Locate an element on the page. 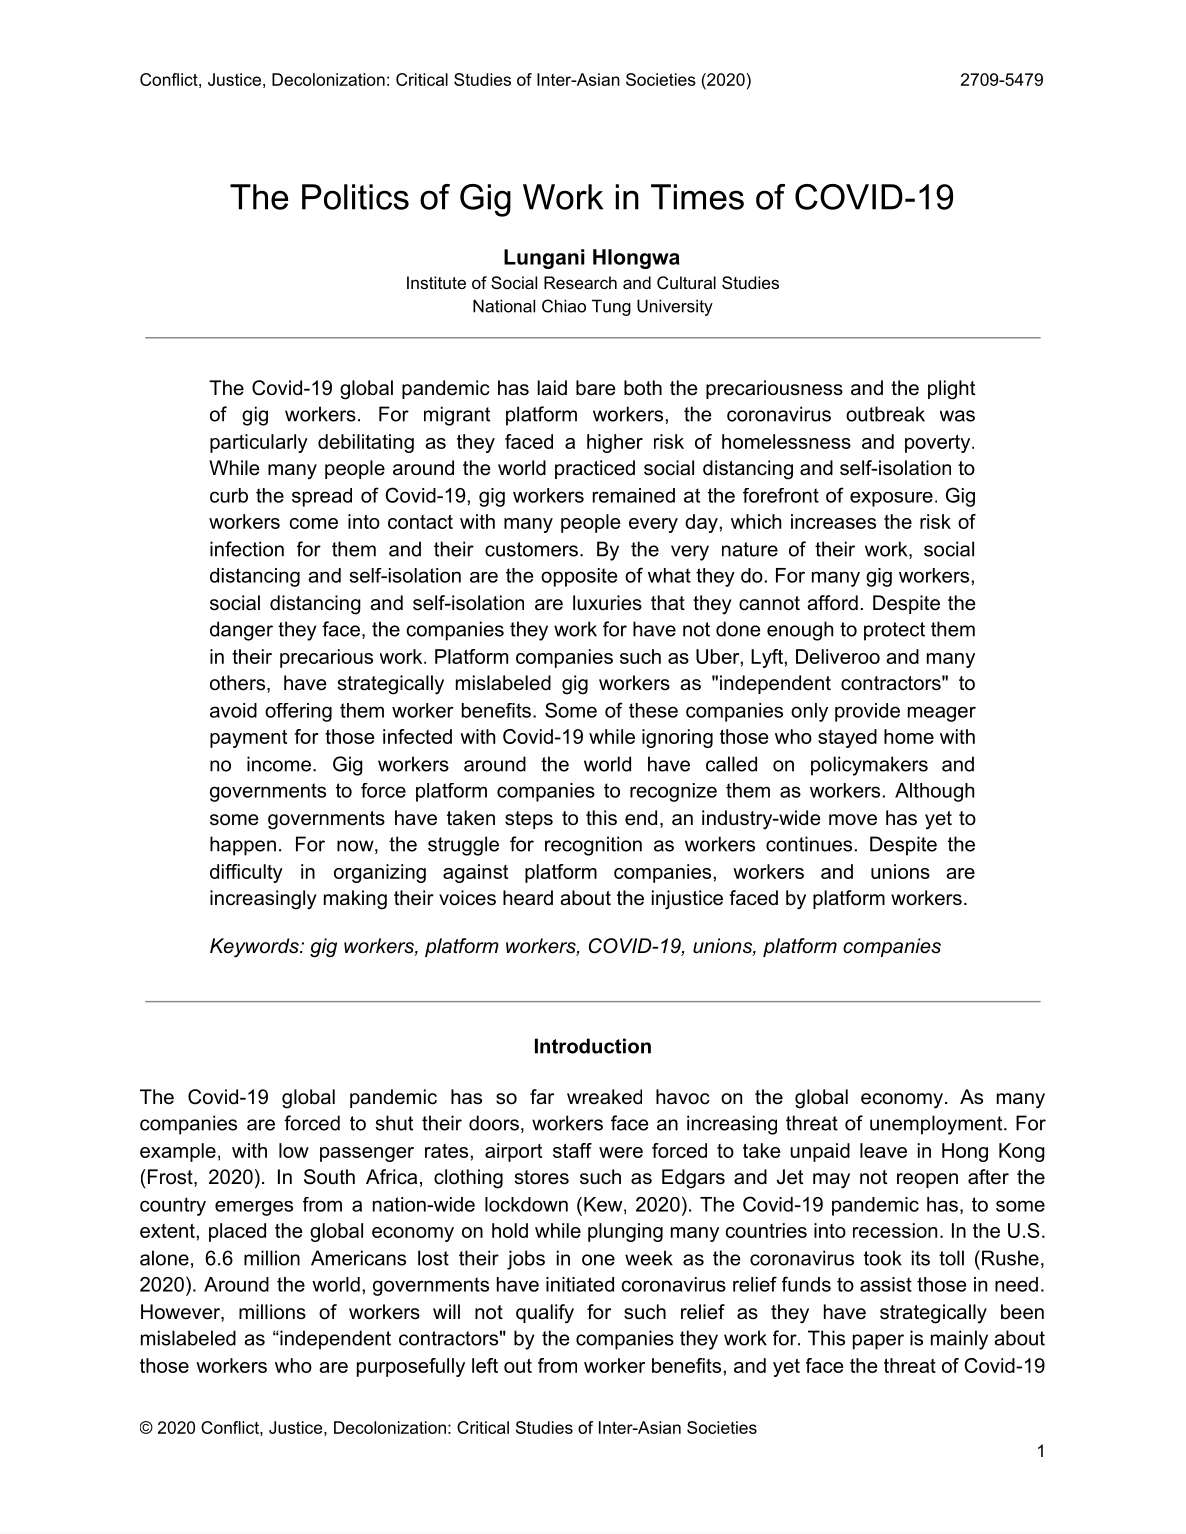 Image resolution: width=1186 pixels, height=1534 pixels. Americans is located at coordinates (358, 1258).
